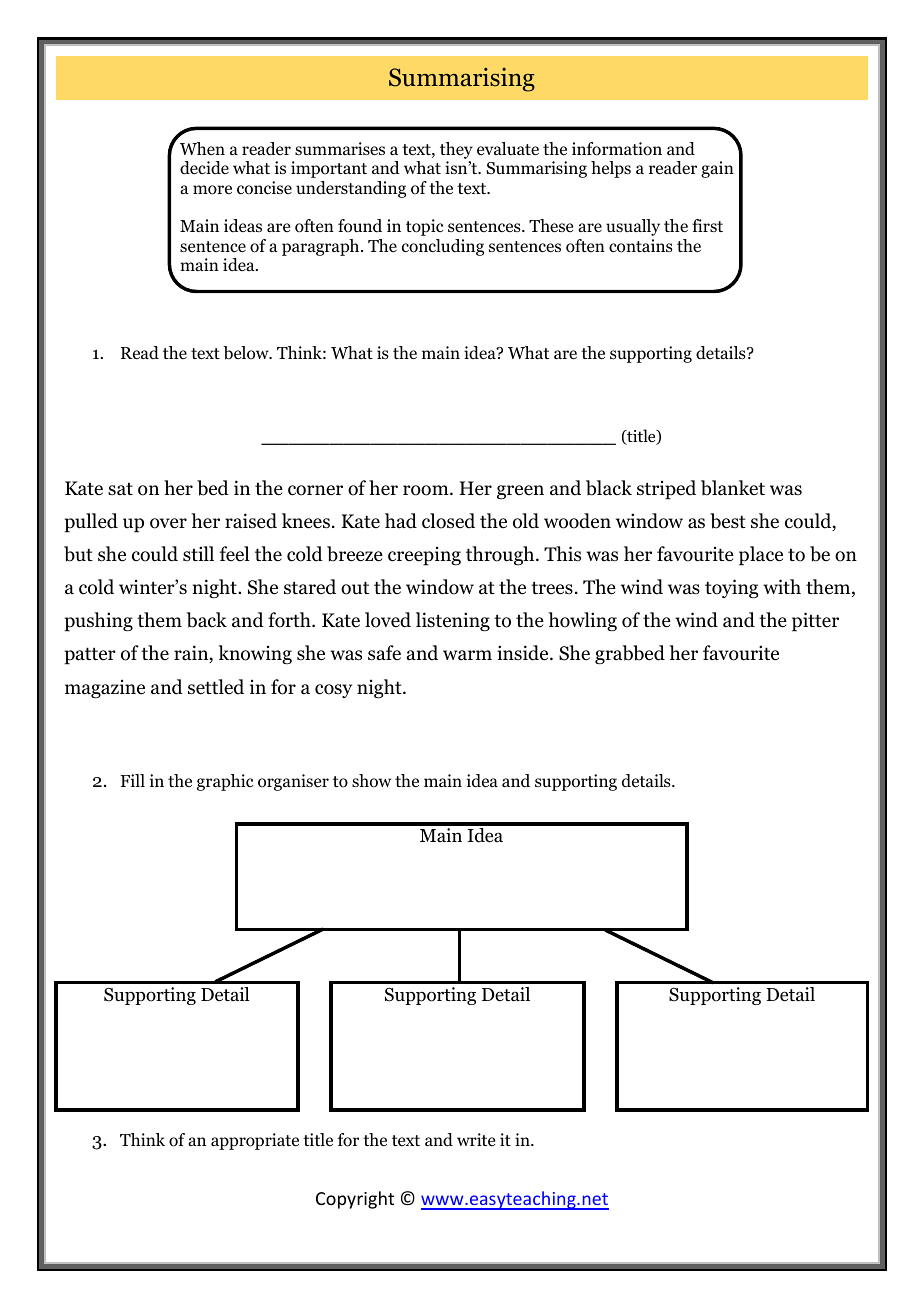  Describe the element at coordinates (717, 169) in the screenshot. I see `gain` at that location.
